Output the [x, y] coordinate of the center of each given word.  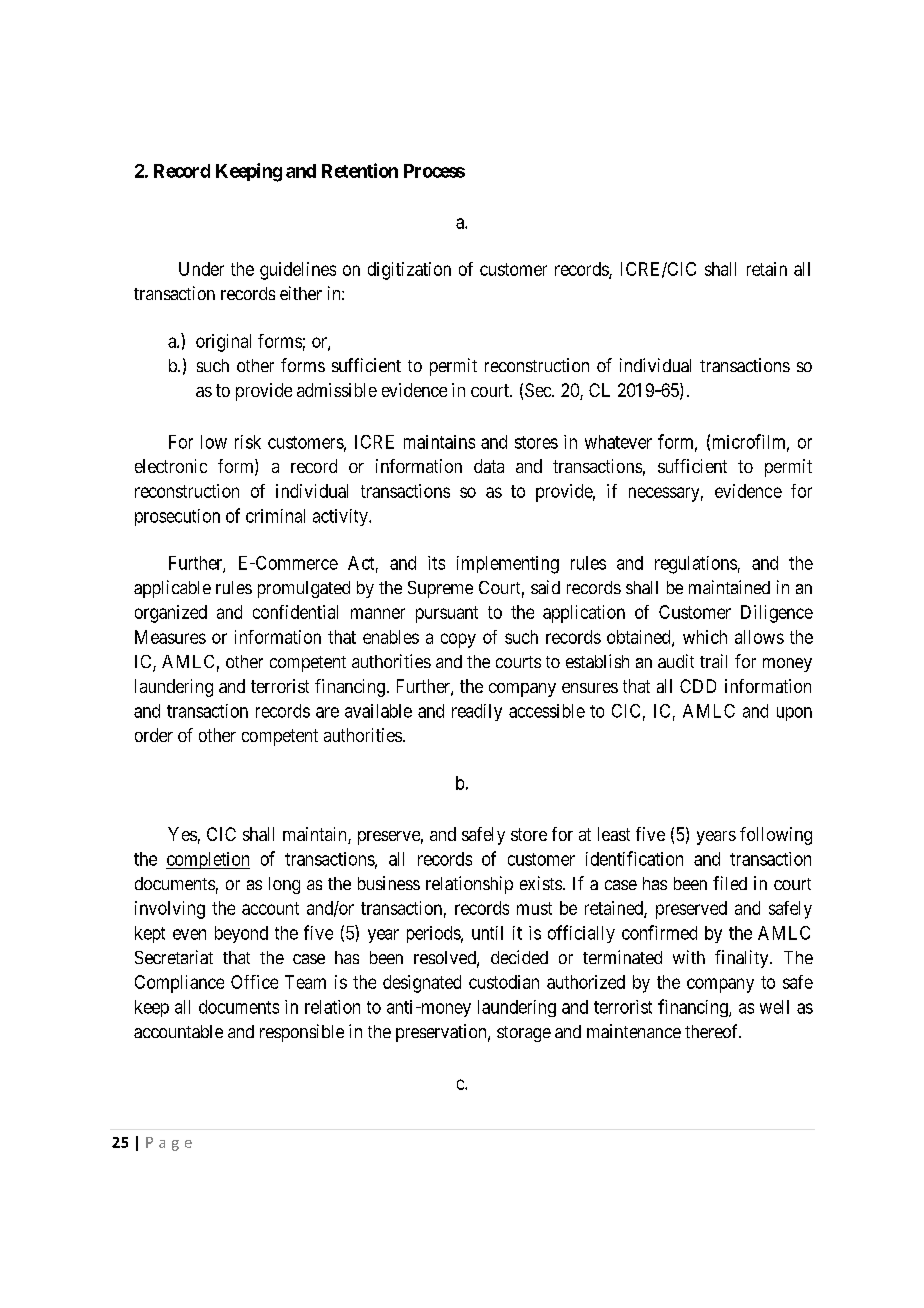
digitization [409, 271]
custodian [504, 982]
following [776, 836]
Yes [182, 834]
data [489, 466]
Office [254, 982]
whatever [618, 442]
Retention [360, 170]
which [705, 637]
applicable [172, 589]
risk [248, 442]
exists [541, 883]
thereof [713, 1031]
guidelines [298, 271]
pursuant [447, 614]
